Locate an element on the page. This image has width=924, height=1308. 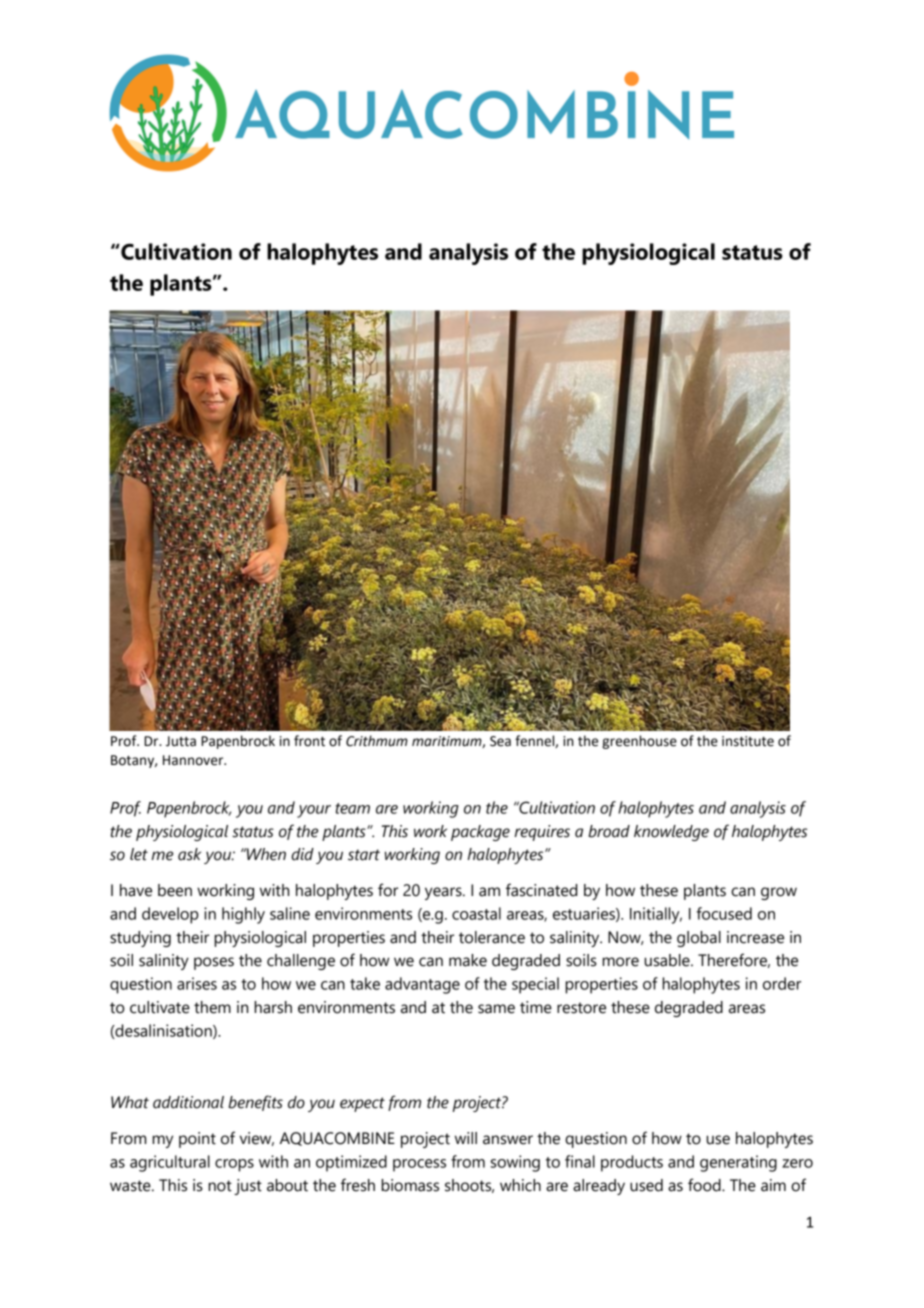
global is located at coordinates (699, 939).
